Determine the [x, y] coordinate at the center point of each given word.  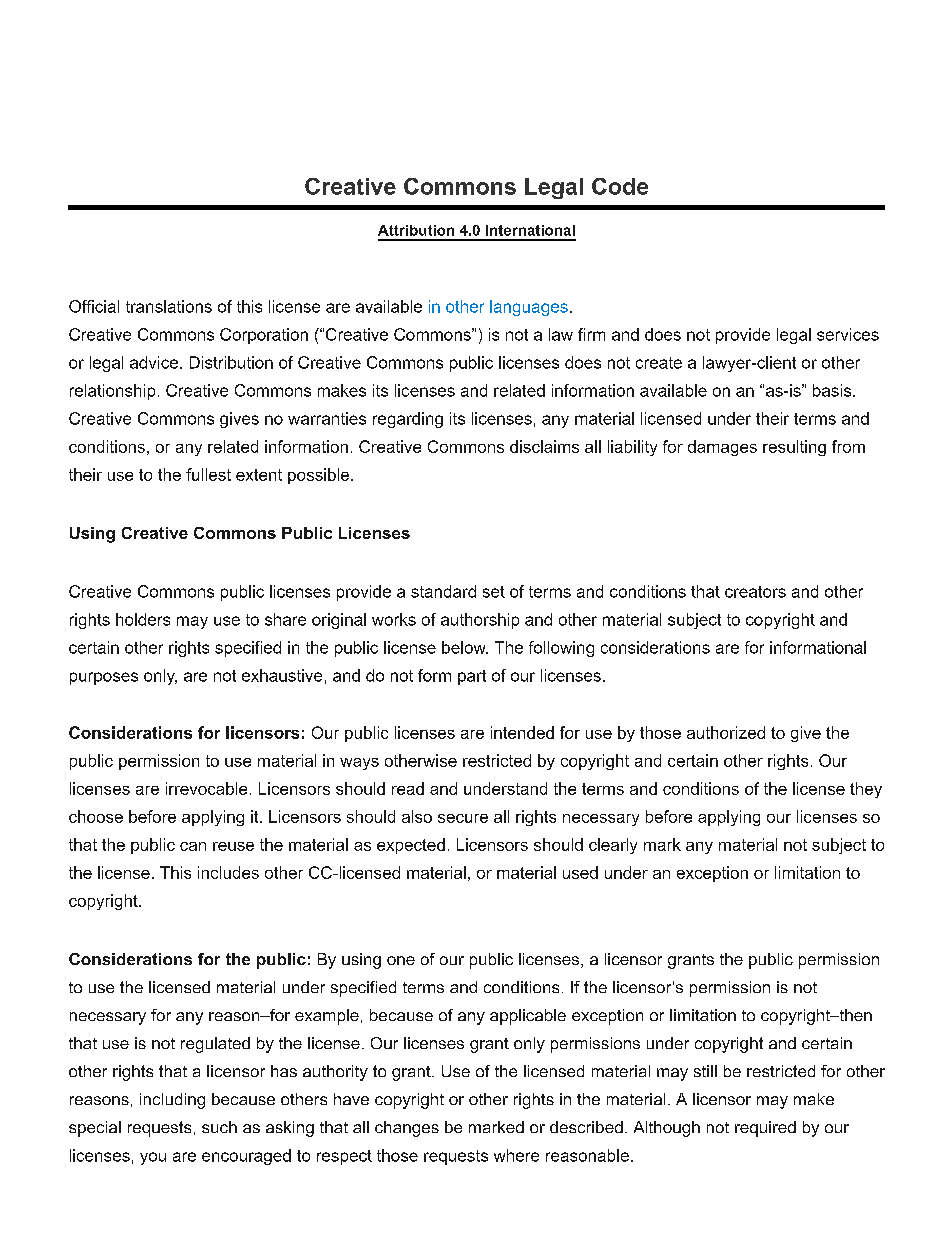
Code [620, 186]
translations [169, 306]
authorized [726, 732]
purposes [104, 678]
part [472, 677]
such [219, 1127]
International [530, 230]
